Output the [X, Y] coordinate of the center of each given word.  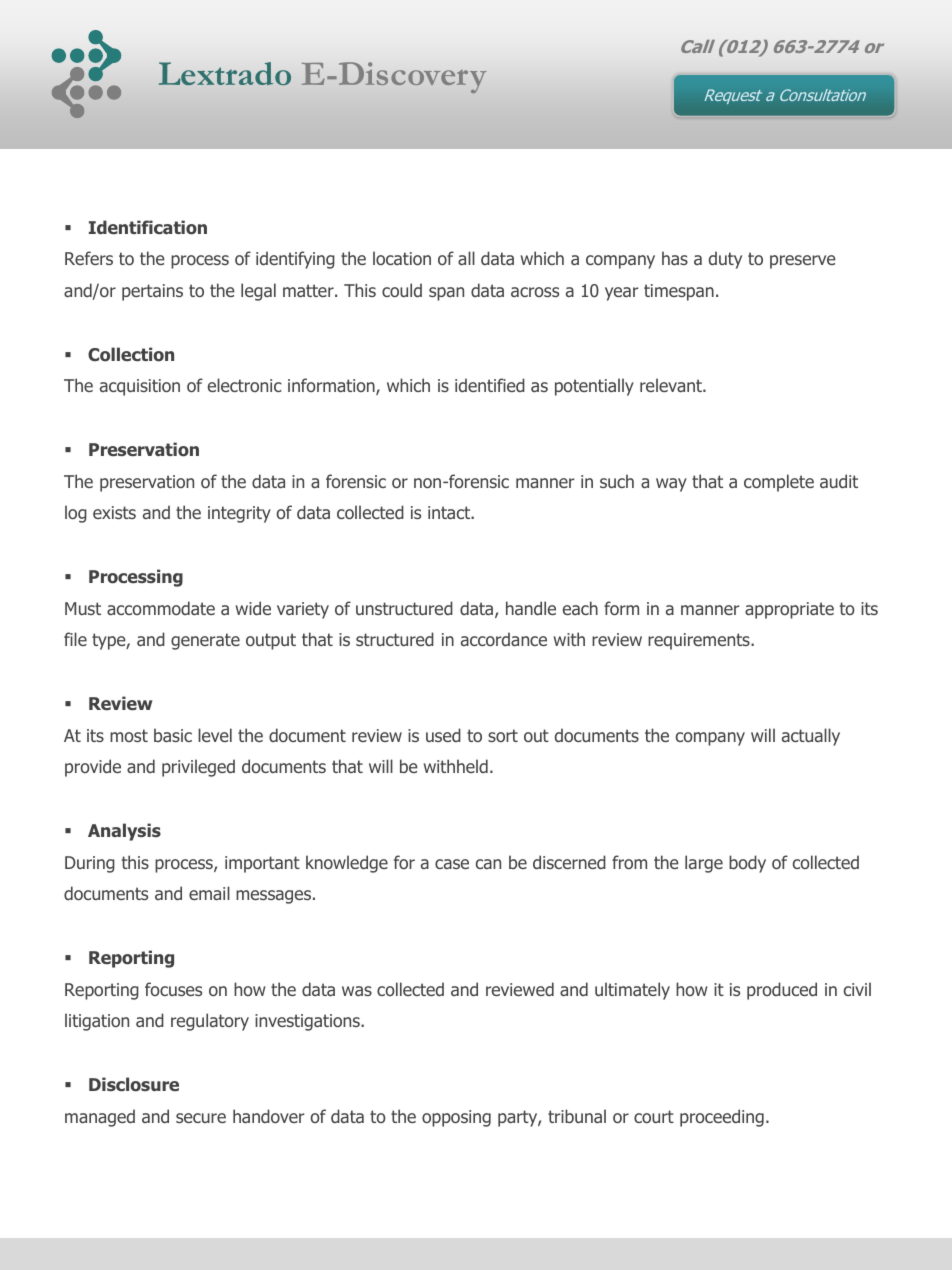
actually [811, 737]
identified [490, 385]
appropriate [789, 610]
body [747, 864]
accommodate [161, 608]
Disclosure [134, 1084]
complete [779, 483]
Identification [148, 227]
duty [725, 260]
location [402, 258]
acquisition [140, 387]
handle [531, 608]
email [209, 893]
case [452, 864]
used [443, 735]
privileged [198, 768]
